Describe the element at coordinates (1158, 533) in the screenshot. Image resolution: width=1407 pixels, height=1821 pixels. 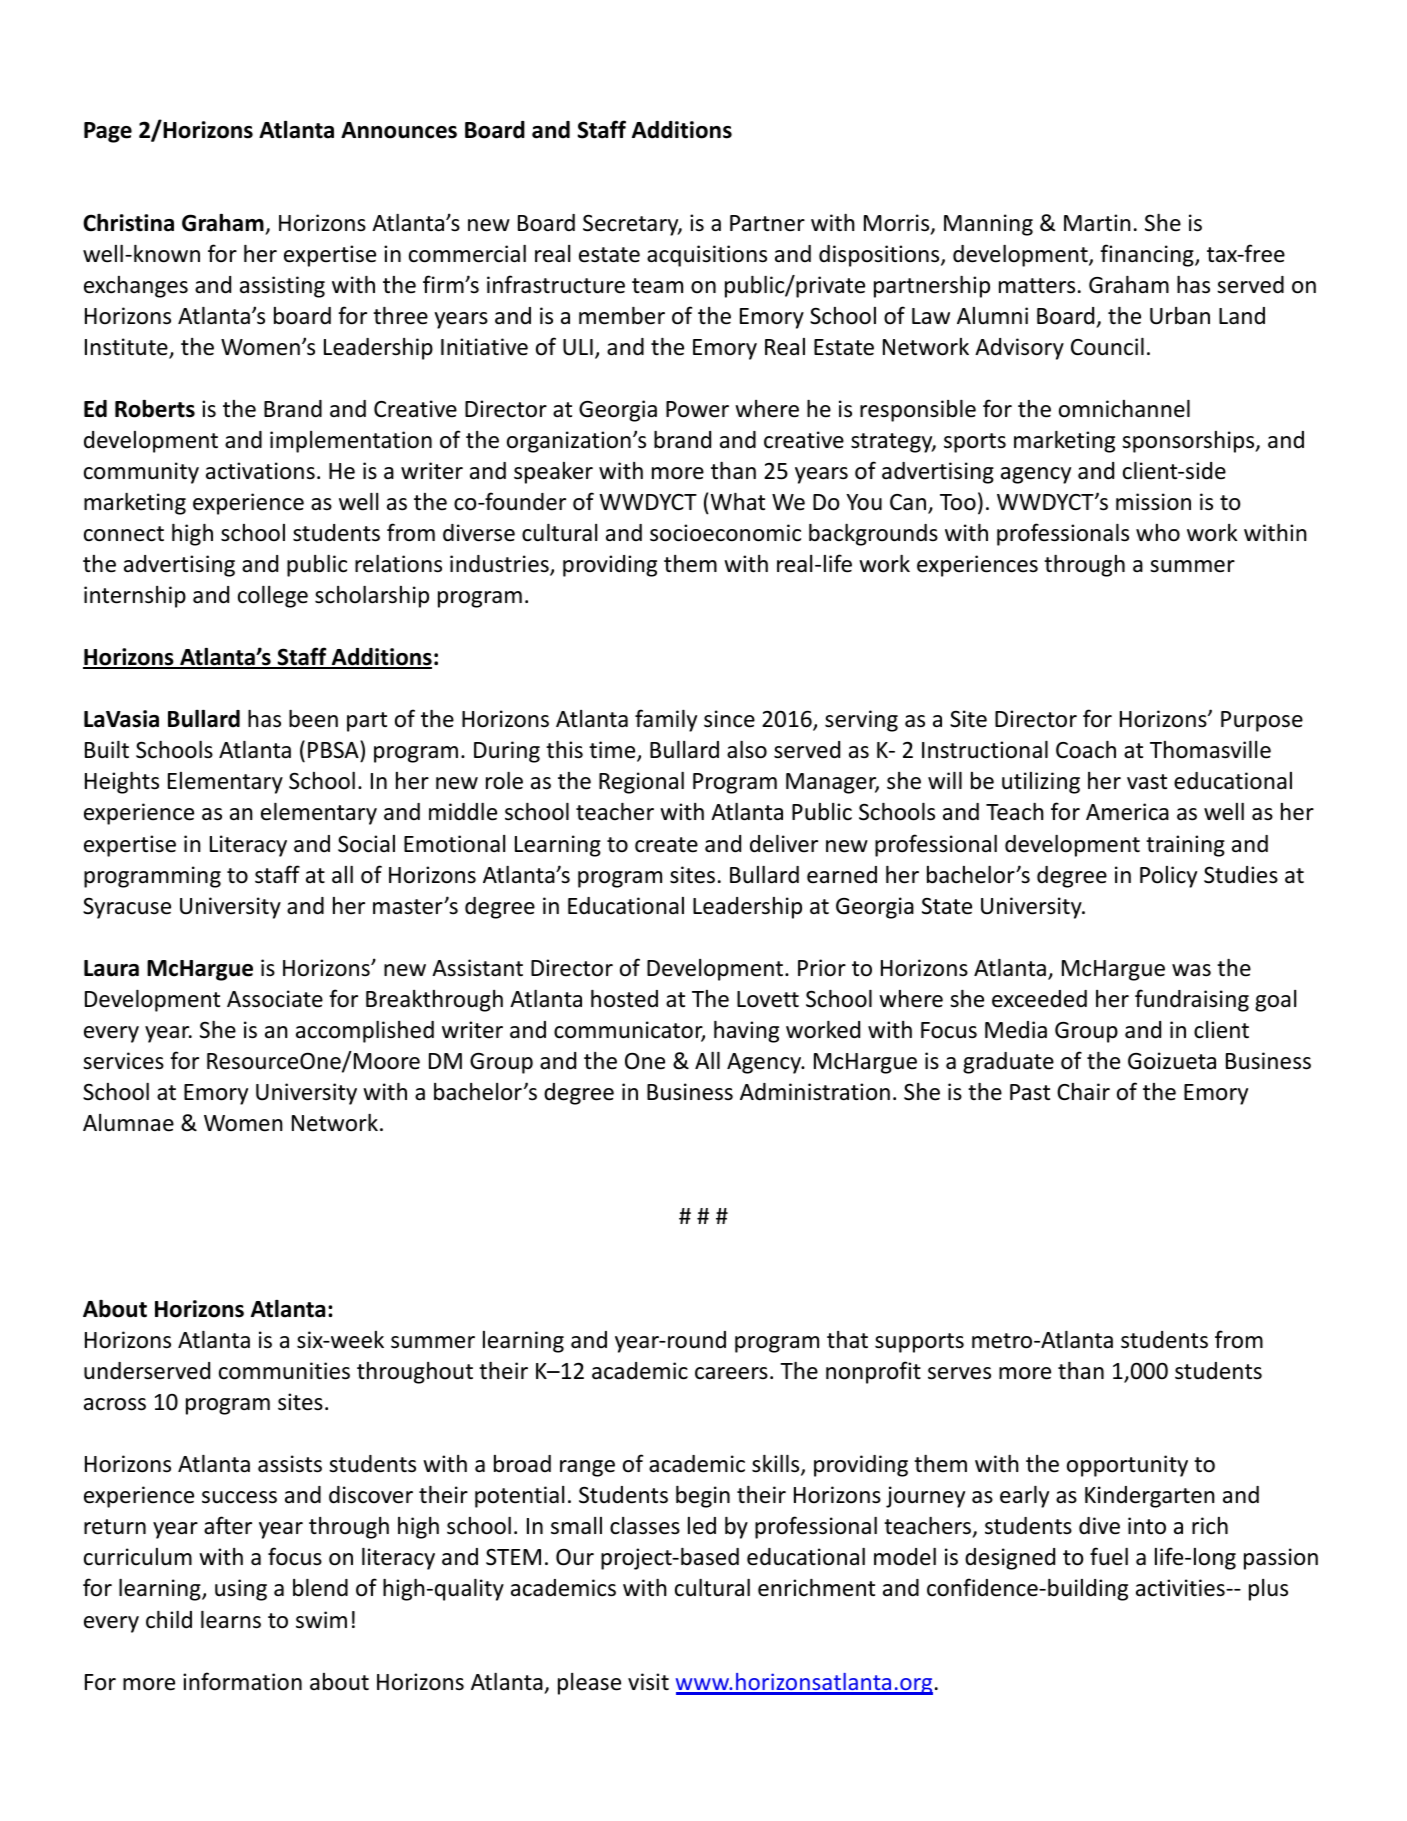
I see `who` at that location.
